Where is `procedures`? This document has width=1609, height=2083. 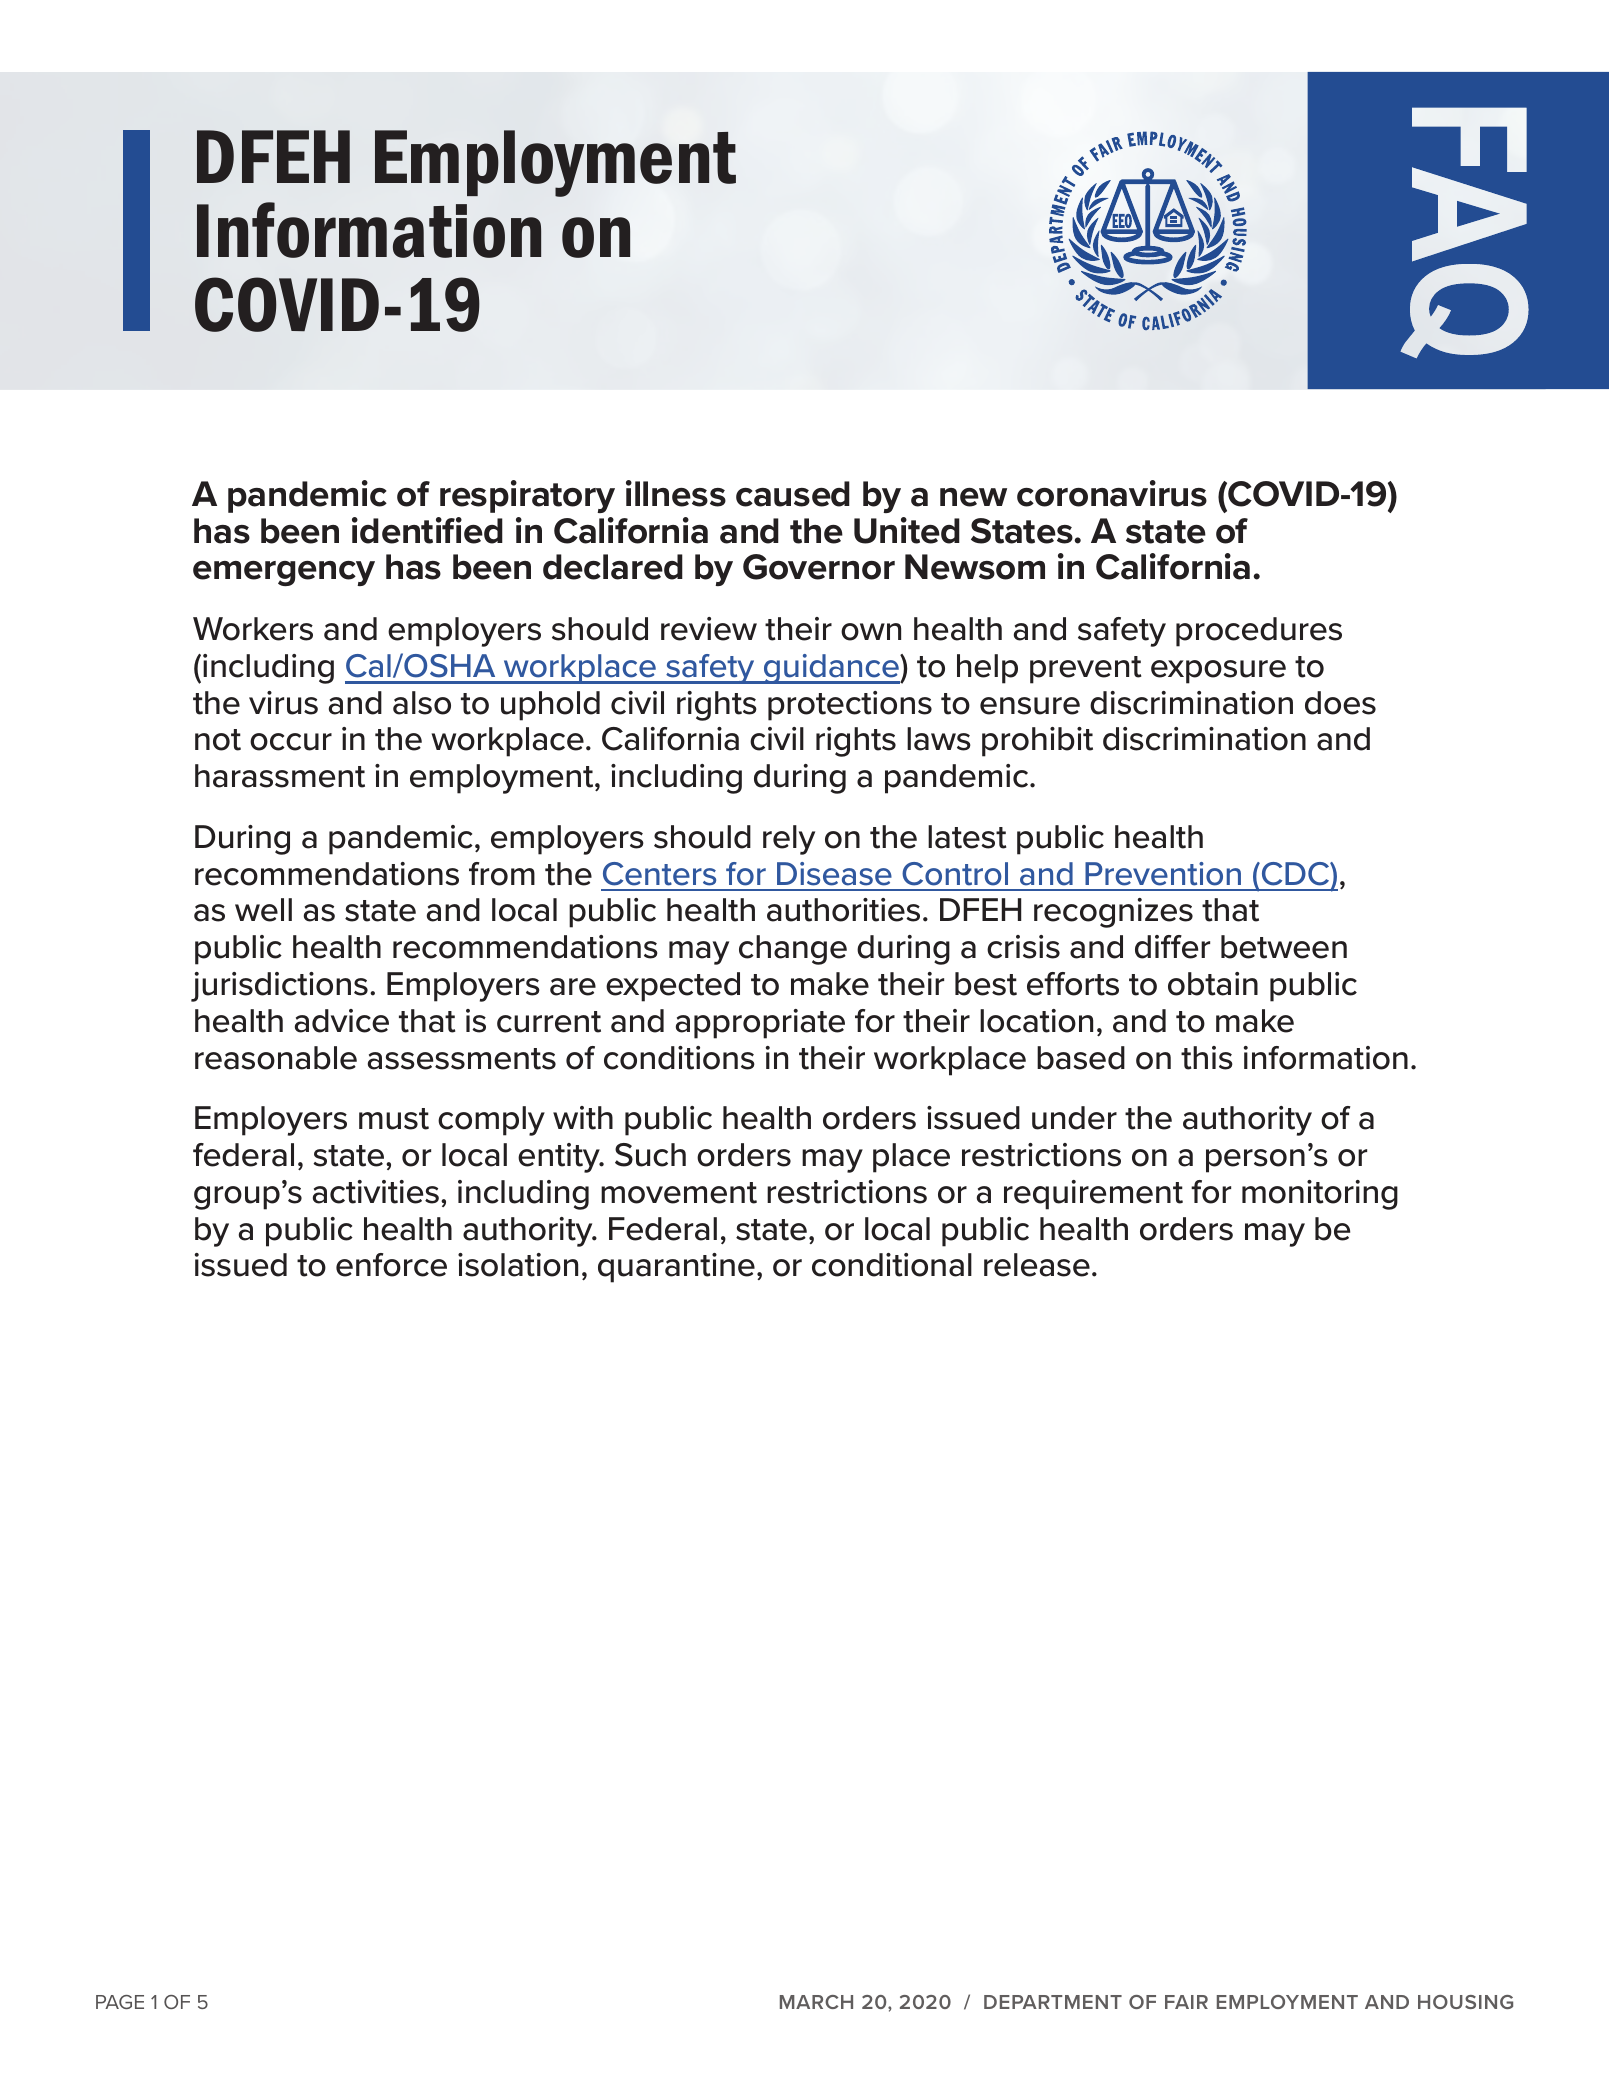 procedures is located at coordinates (1259, 632).
